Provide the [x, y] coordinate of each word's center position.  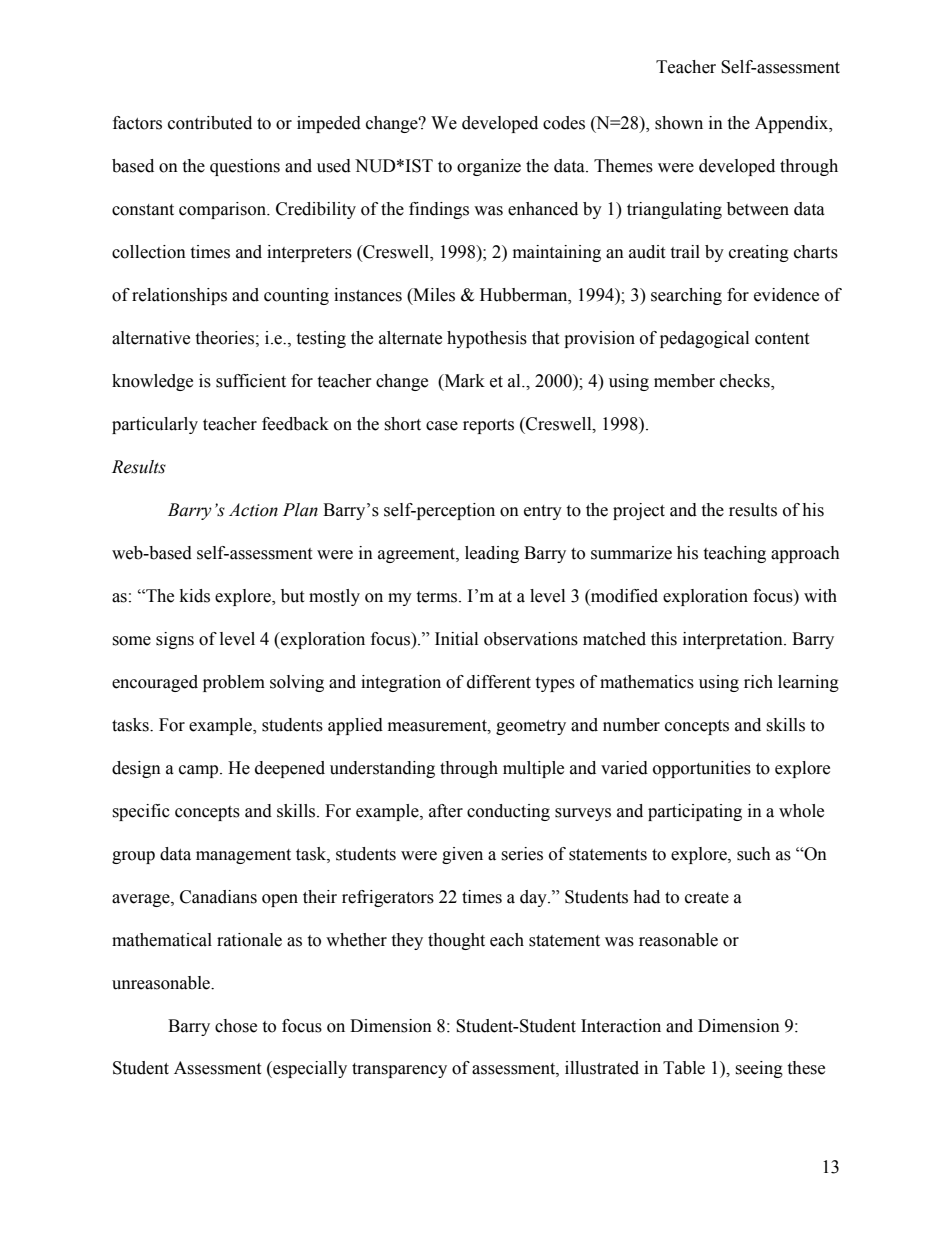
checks [746, 382]
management [243, 856]
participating [695, 812]
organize [489, 167]
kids [195, 596]
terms [438, 597]
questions [245, 167]
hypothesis [487, 339]
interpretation [734, 640]
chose [236, 1026]
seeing [759, 1069]
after [446, 811]
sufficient [251, 381]
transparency [399, 1070]
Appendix [793, 124]
